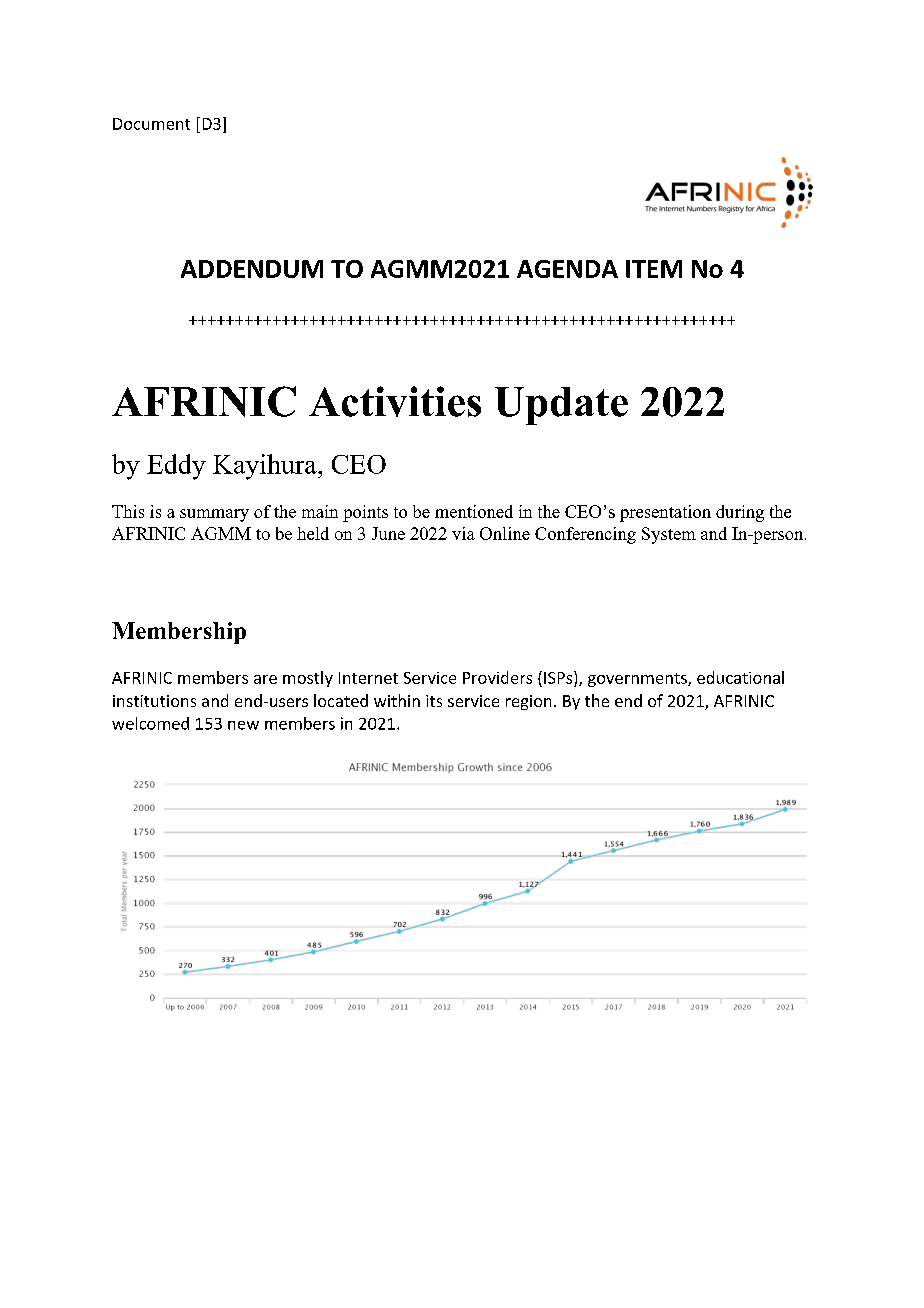 The width and height of the screenshot is (924, 1308). Describe the element at coordinates (669, 535) in the screenshot. I see `System` at that location.
